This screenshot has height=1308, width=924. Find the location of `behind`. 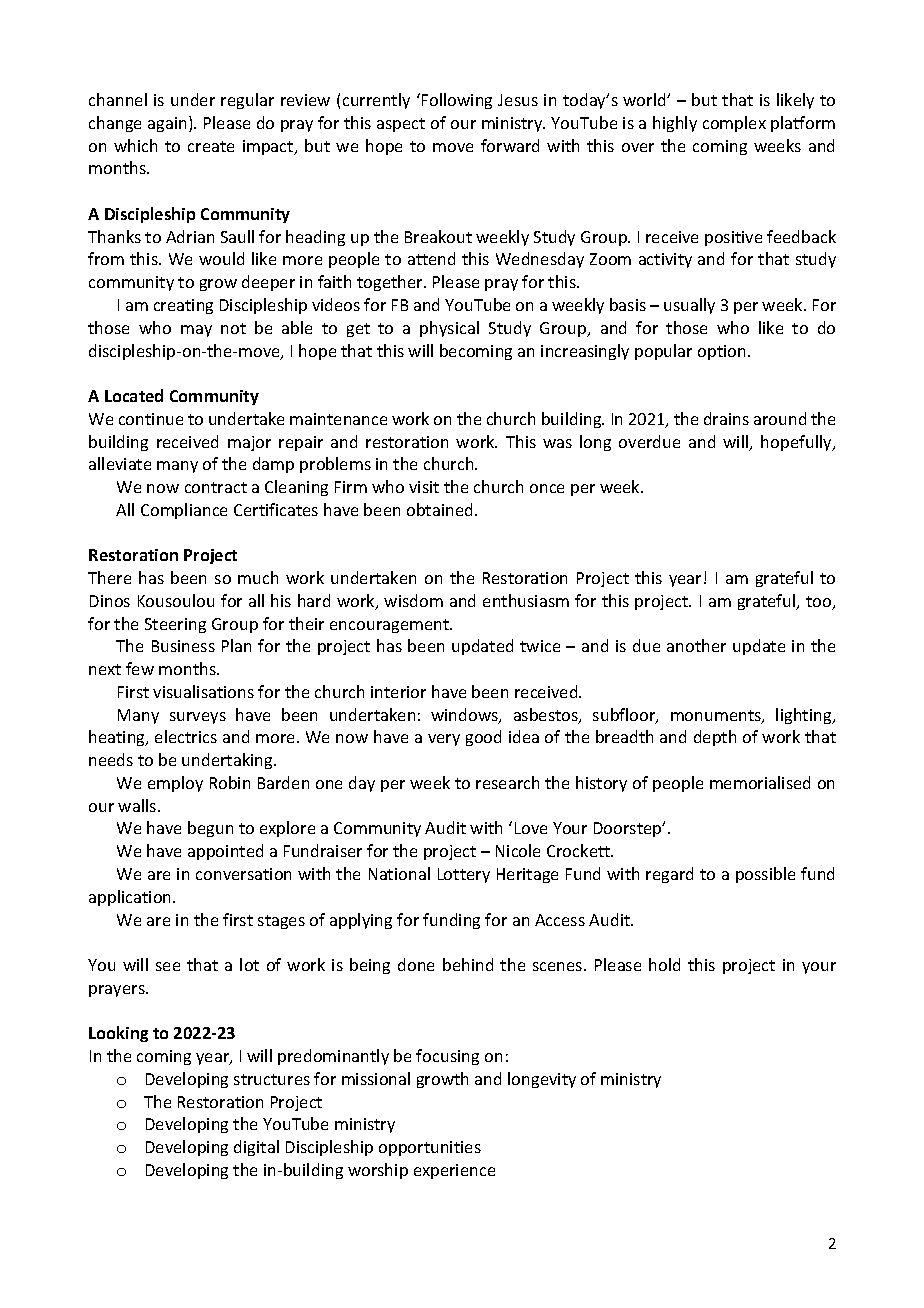

behind is located at coordinates (468, 964).
